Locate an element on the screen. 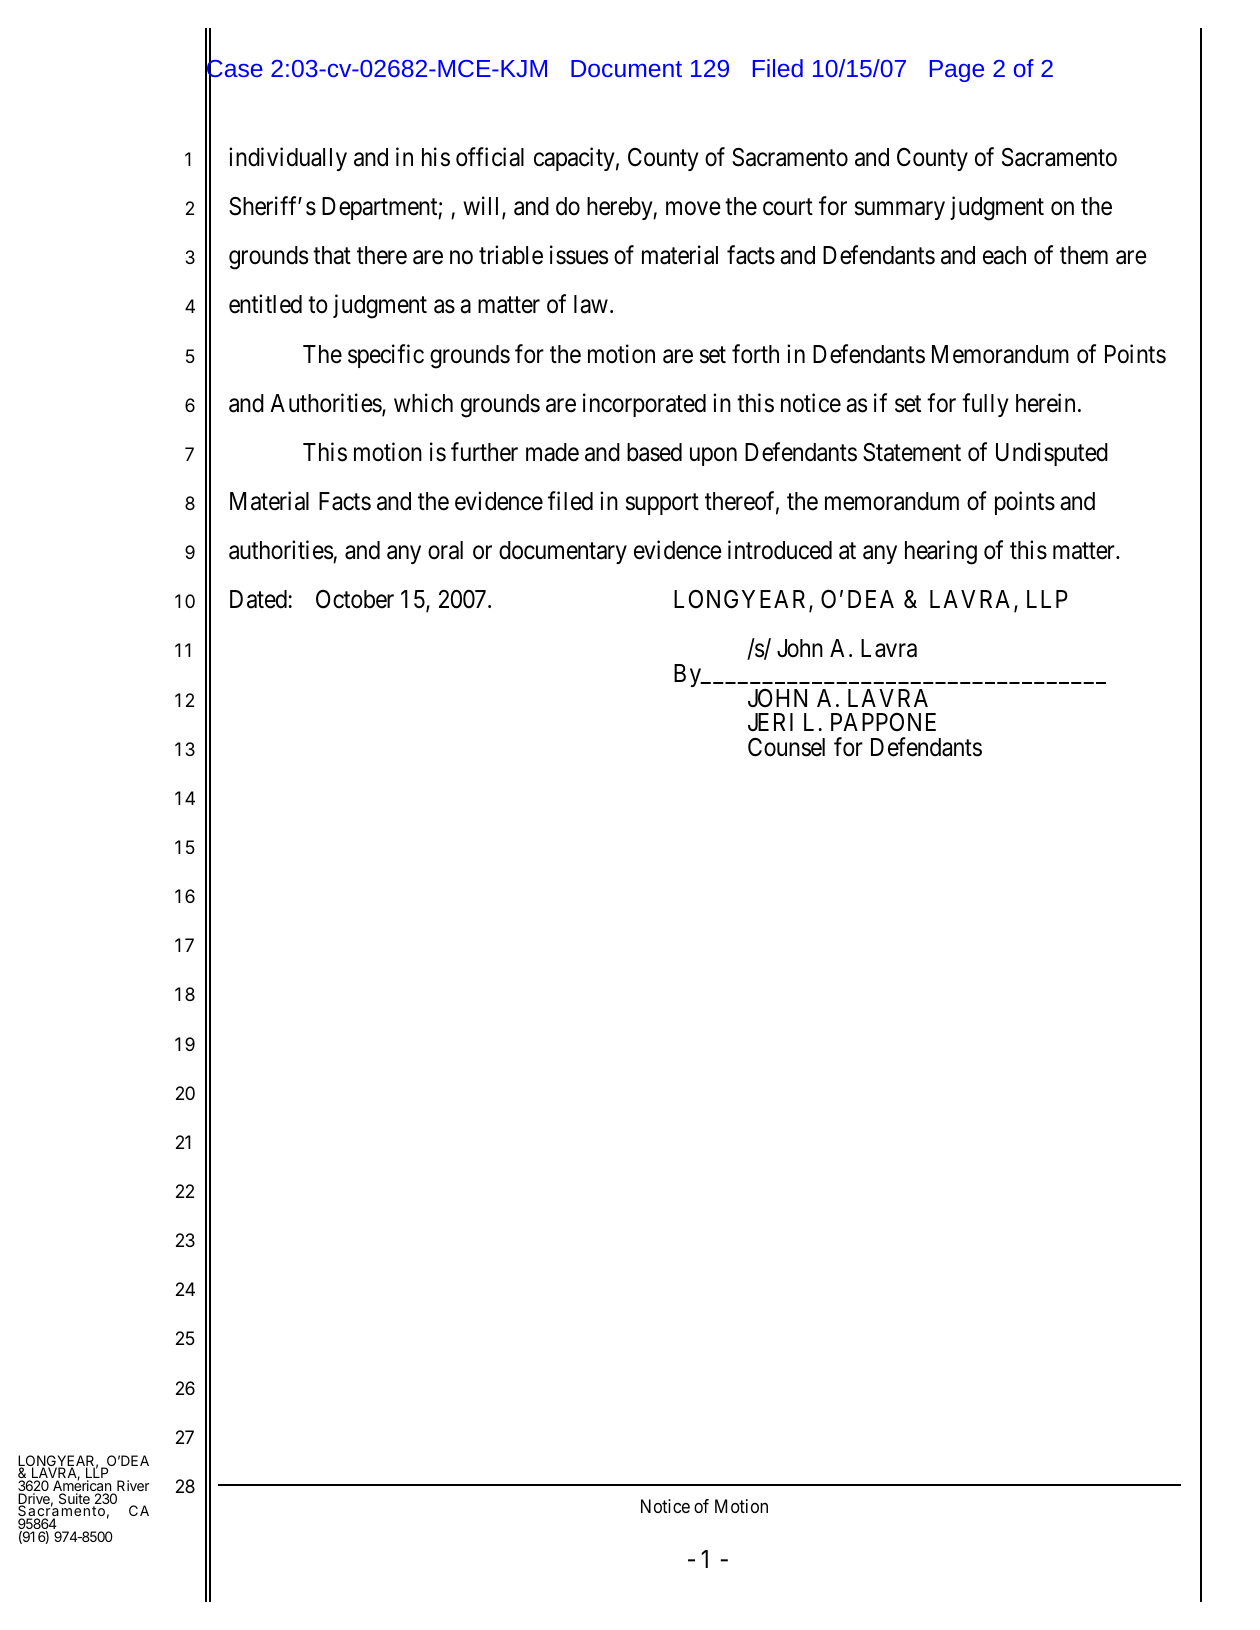 This screenshot has width=1260, height=1630. River is located at coordinates (133, 1485).
